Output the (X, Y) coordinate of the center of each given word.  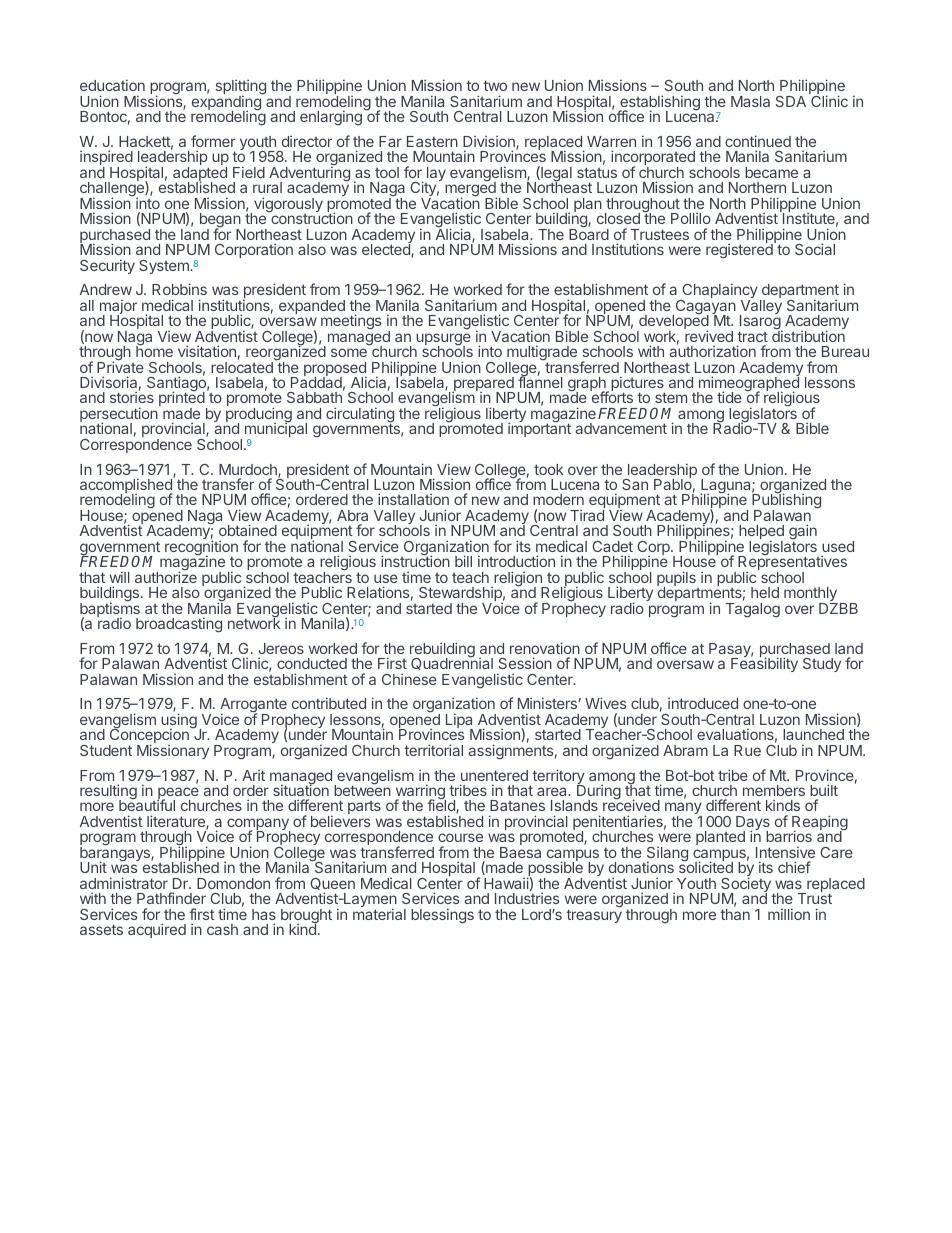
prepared (483, 385)
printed (182, 400)
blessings (442, 916)
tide (729, 397)
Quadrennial (452, 663)
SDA (791, 101)
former (213, 141)
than (735, 914)
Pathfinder (171, 898)
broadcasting (179, 625)
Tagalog (752, 610)
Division (490, 142)
